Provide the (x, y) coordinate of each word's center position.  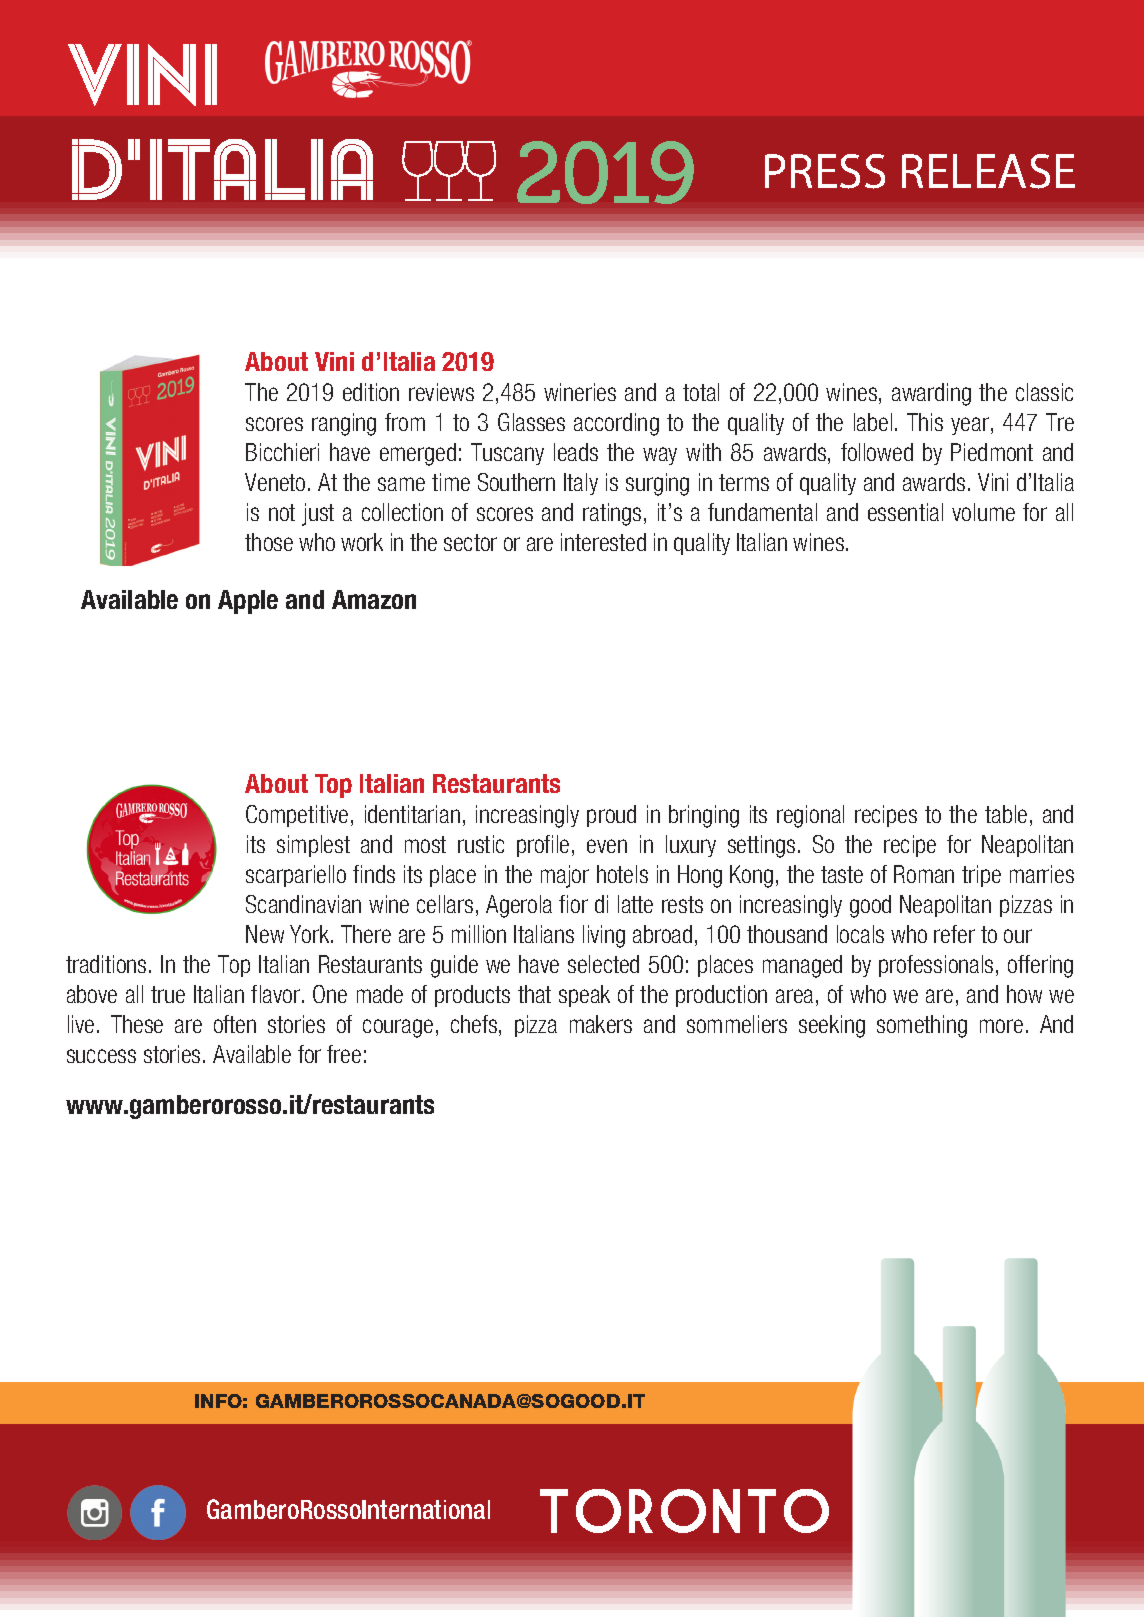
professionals (936, 966)
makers (601, 1024)
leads (576, 452)
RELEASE (988, 171)
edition (371, 392)
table (1006, 814)
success (101, 1056)
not (282, 512)
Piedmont (992, 452)
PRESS (825, 171)
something (922, 1026)
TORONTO (684, 1511)
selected (603, 964)
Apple (248, 602)
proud (611, 816)
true (168, 994)
